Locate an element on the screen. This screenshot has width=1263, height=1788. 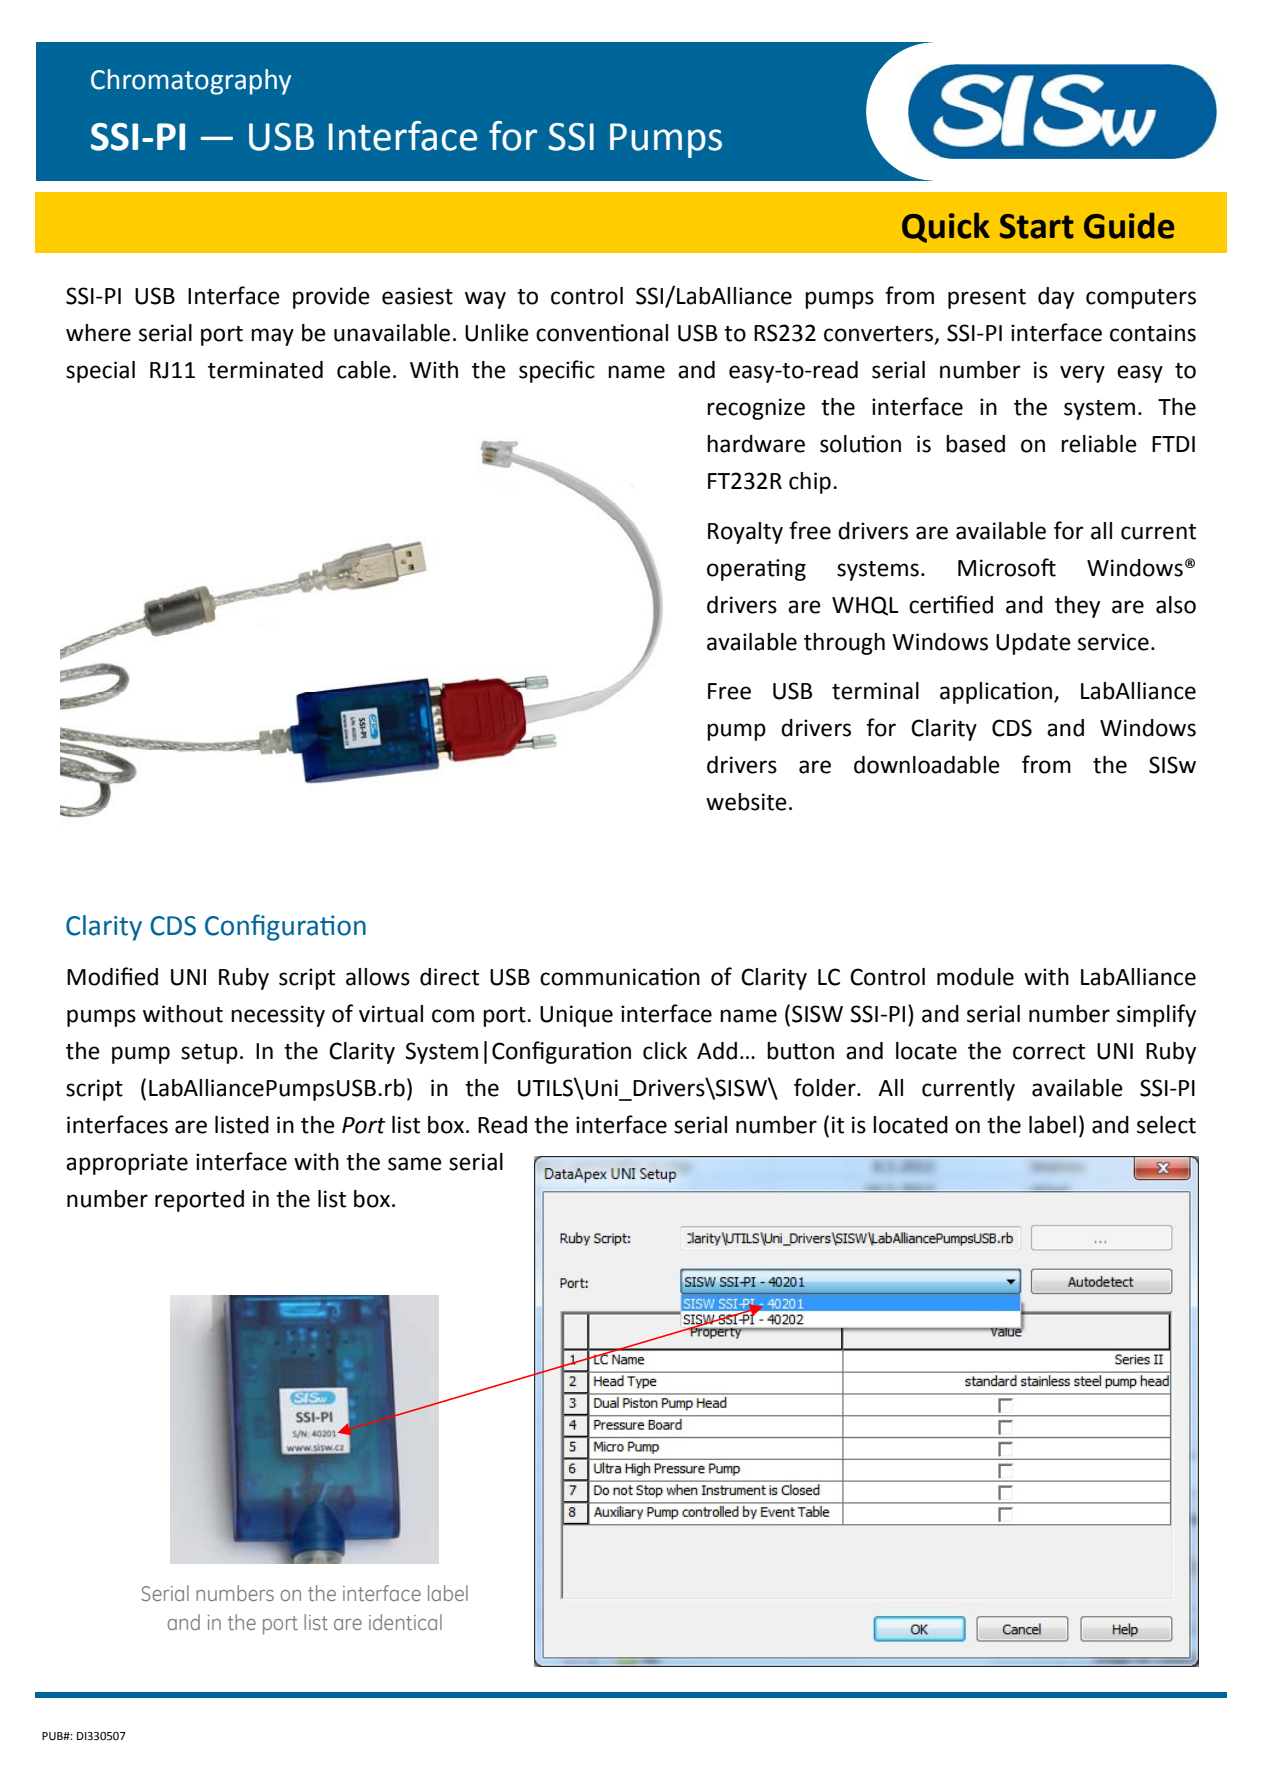
appropriate is located at coordinates (127, 1164).
